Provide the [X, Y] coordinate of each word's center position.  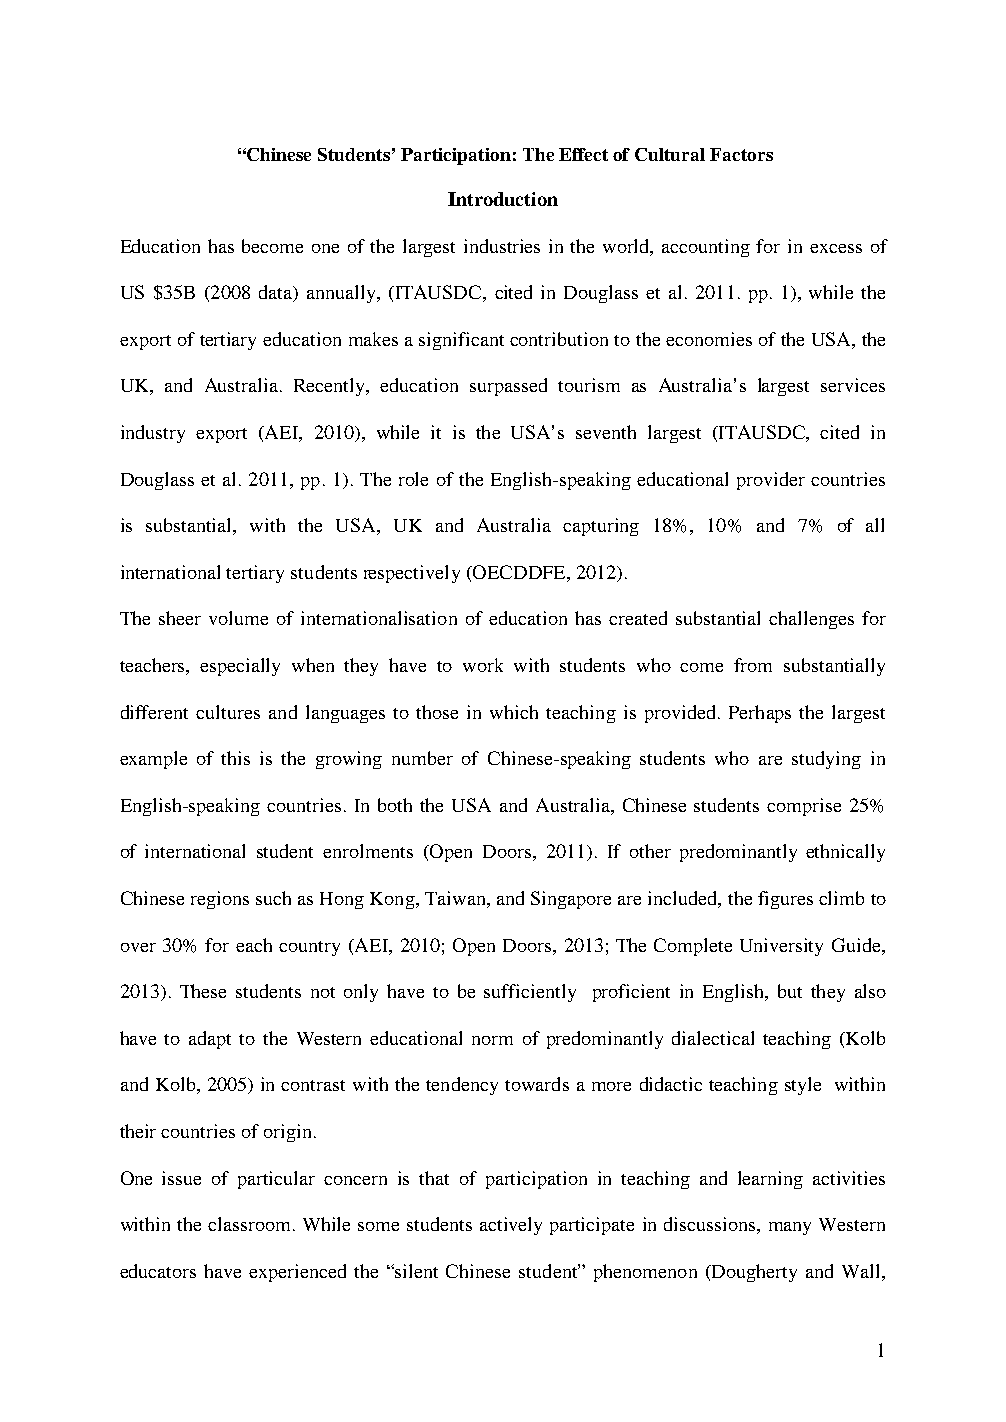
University [781, 947]
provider [771, 481]
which [514, 712]
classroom [251, 1224]
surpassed [508, 387]
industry [153, 434]
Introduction [503, 199]
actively [511, 1226]
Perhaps [760, 714]
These [203, 991]
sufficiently [530, 993]
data [276, 293]
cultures [228, 712]
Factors [741, 154]
